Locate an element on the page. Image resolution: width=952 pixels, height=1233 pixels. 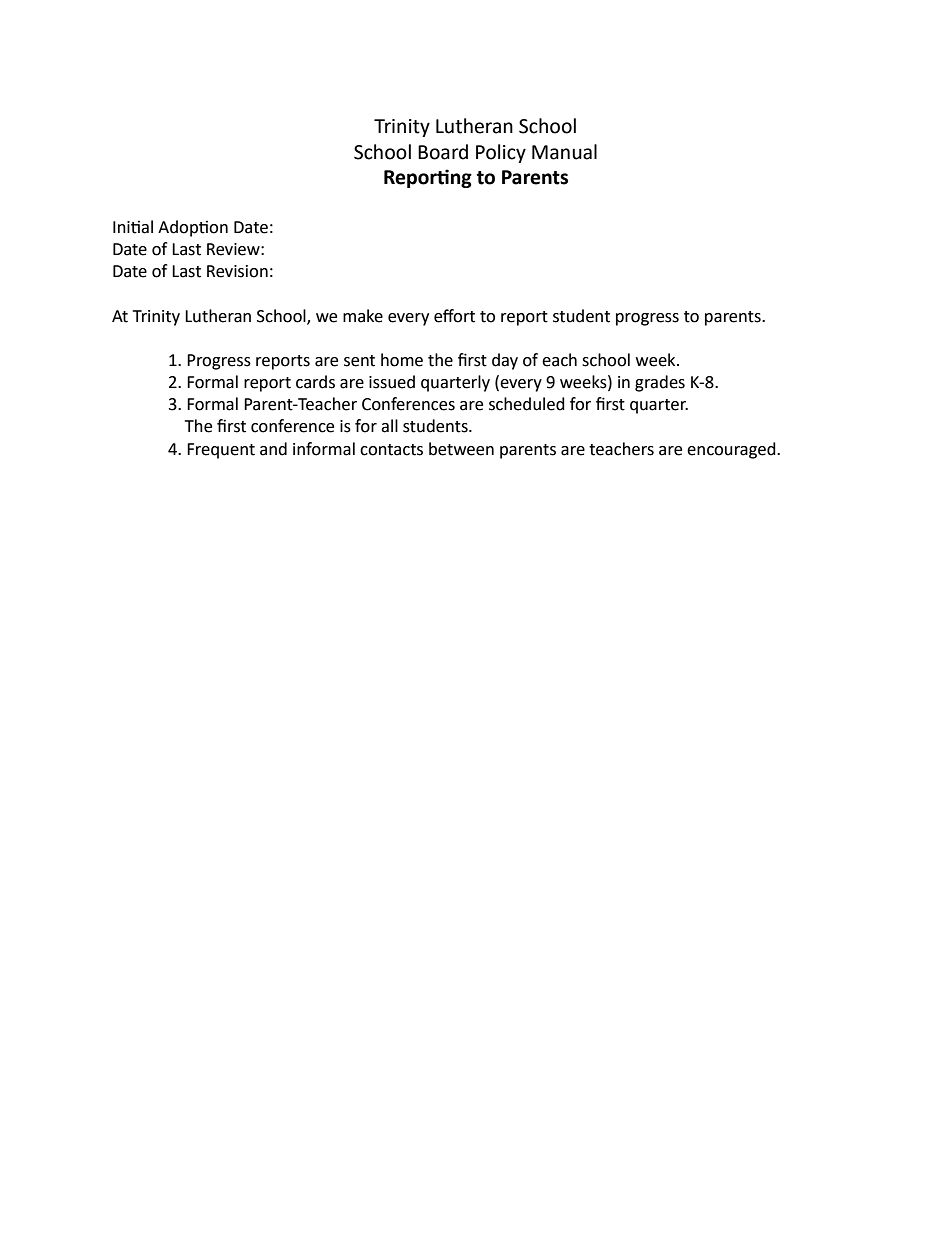
Revision is located at coordinates (237, 271).
